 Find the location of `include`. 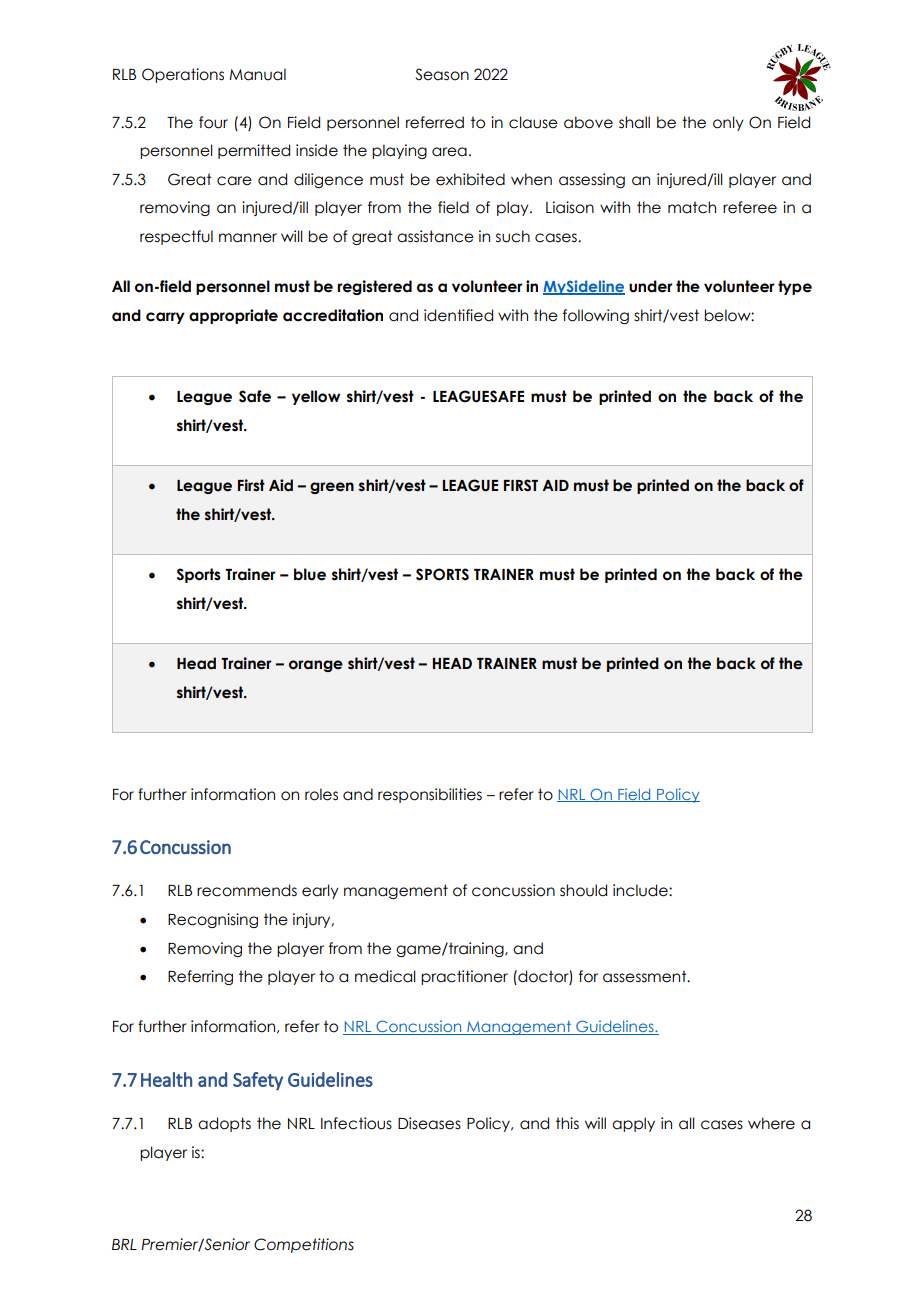

include is located at coordinates (641, 890).
